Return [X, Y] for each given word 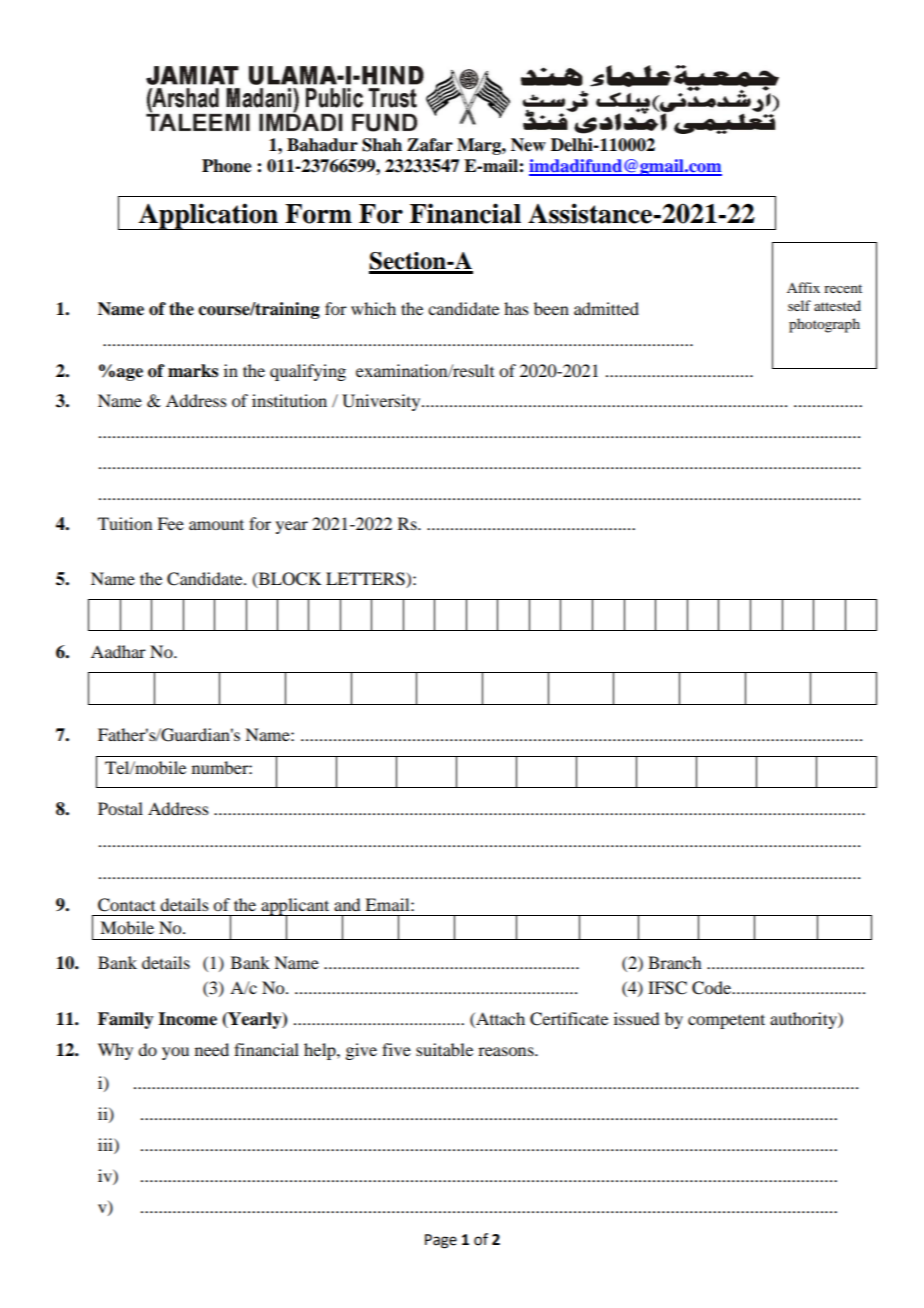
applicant [295, 908]
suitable [444, 1049]
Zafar [430, 145]
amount [216, 524]
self [799, 305]
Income [187, 1019]
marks [193, 371]
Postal [120, 808]
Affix [803, 287]
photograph [824, 325]
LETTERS [366, 579]
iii [106, 1144]
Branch [674, 962]
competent [726, 1021]
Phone [227, 166]
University [382, 402]
